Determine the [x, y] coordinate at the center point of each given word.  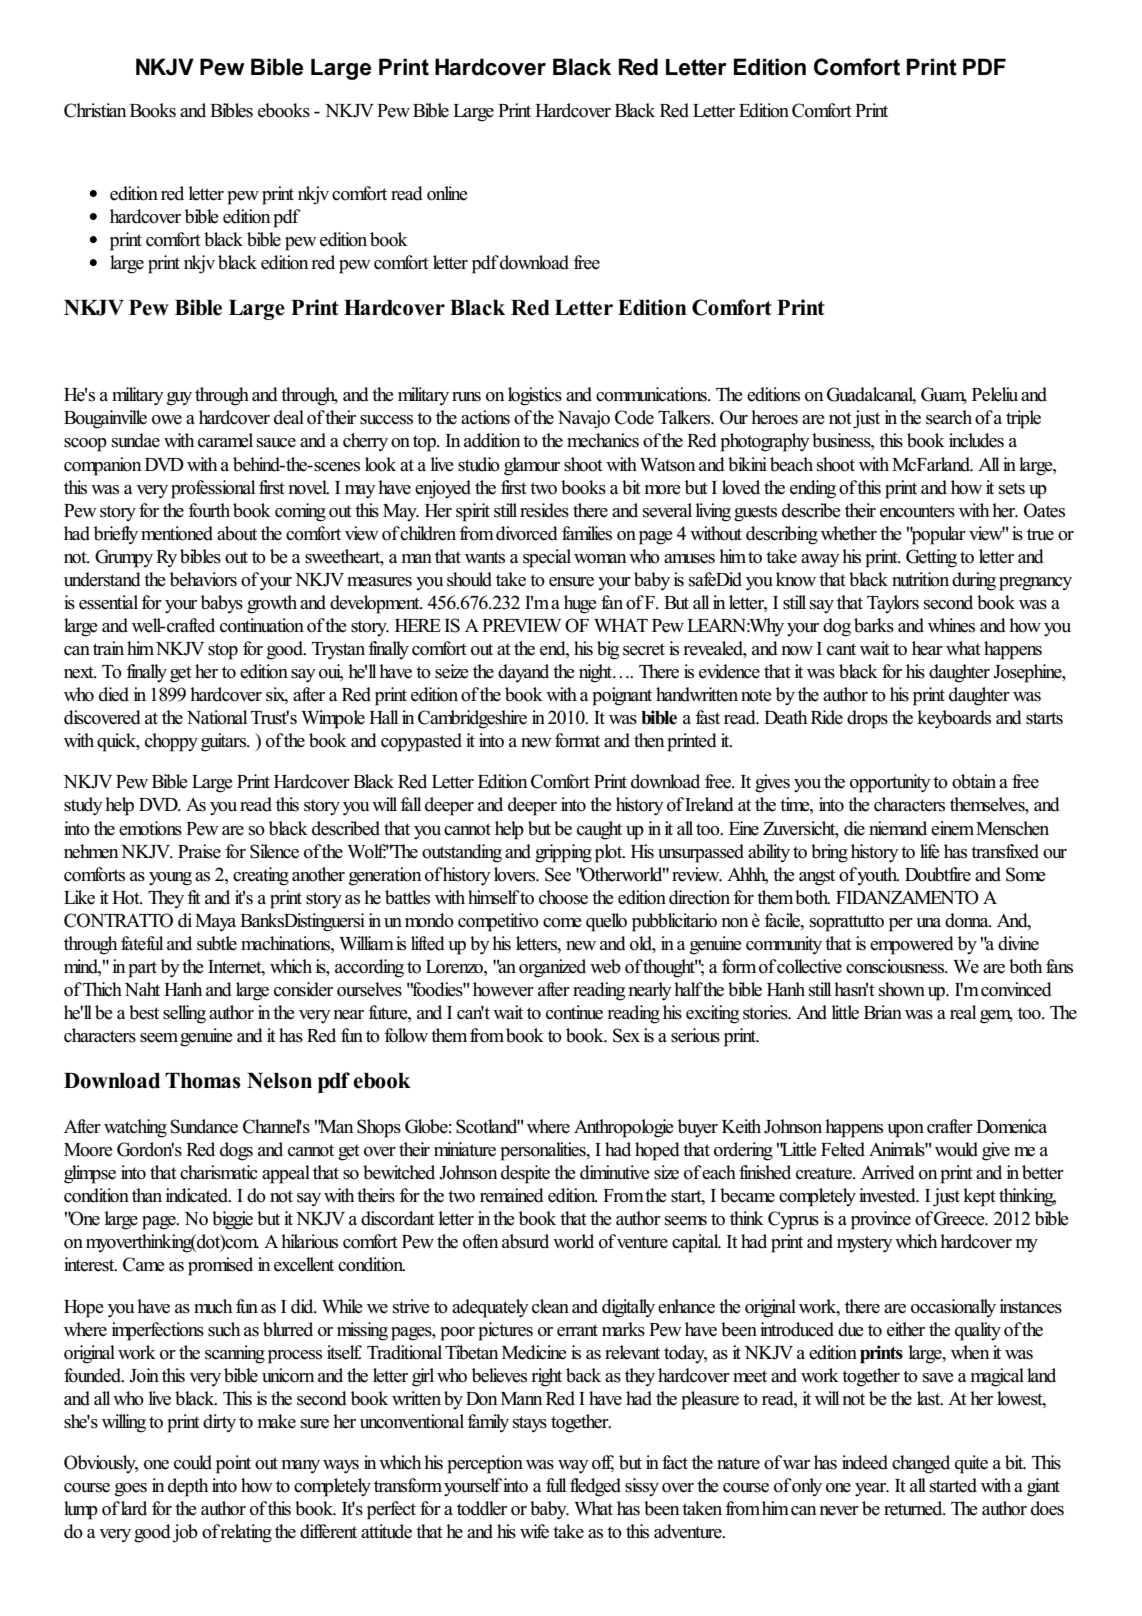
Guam [944, 395]
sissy [642, 1487]
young [170, 879]
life [930, 851]
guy [179, 399]
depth [188, 1487]
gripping [563, 853]
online [447, 193]
